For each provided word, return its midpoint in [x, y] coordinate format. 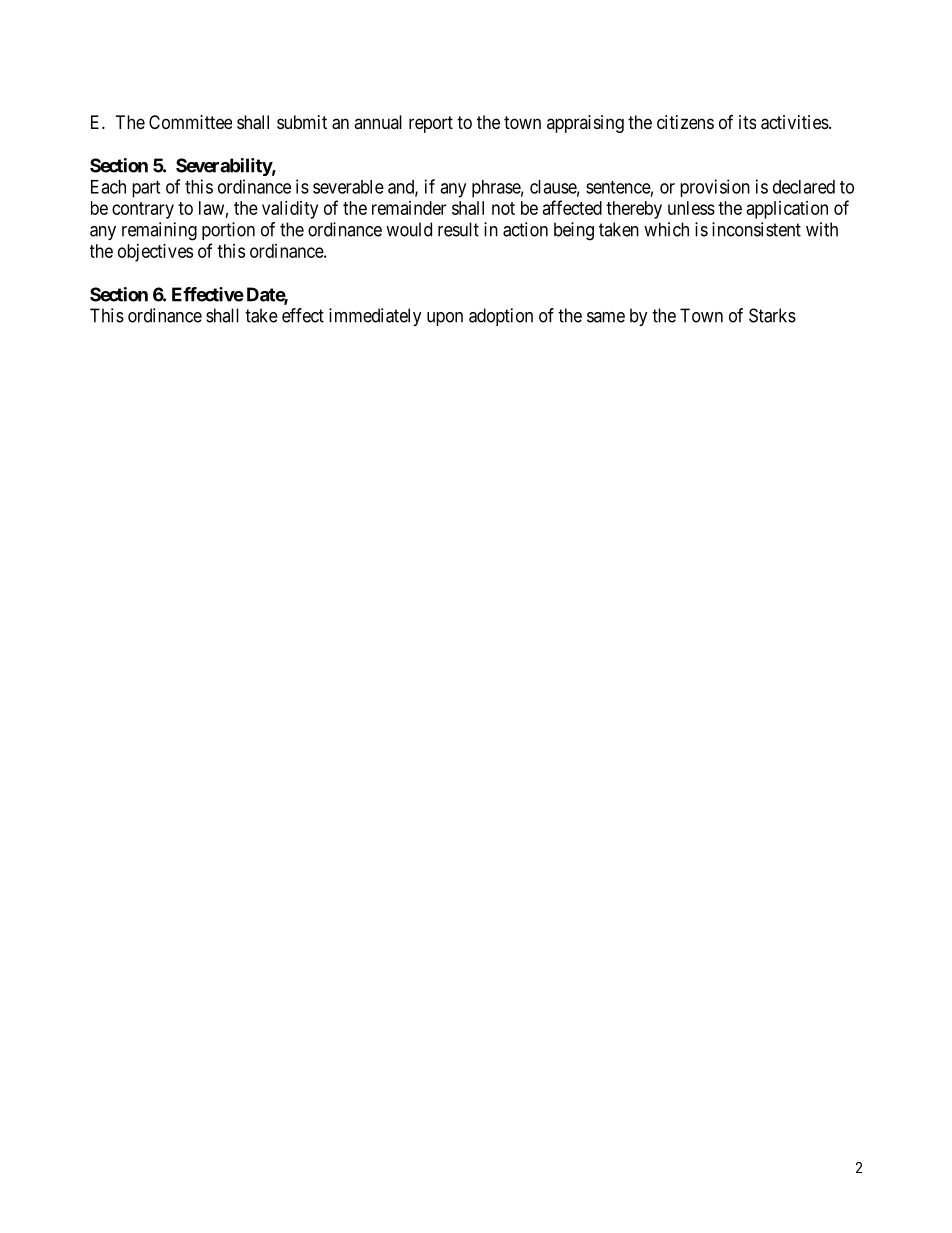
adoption [501, 317]
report [431, 124]
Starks [772, 315]
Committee [190, 122]
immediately [375, 317]
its [747, 122]
